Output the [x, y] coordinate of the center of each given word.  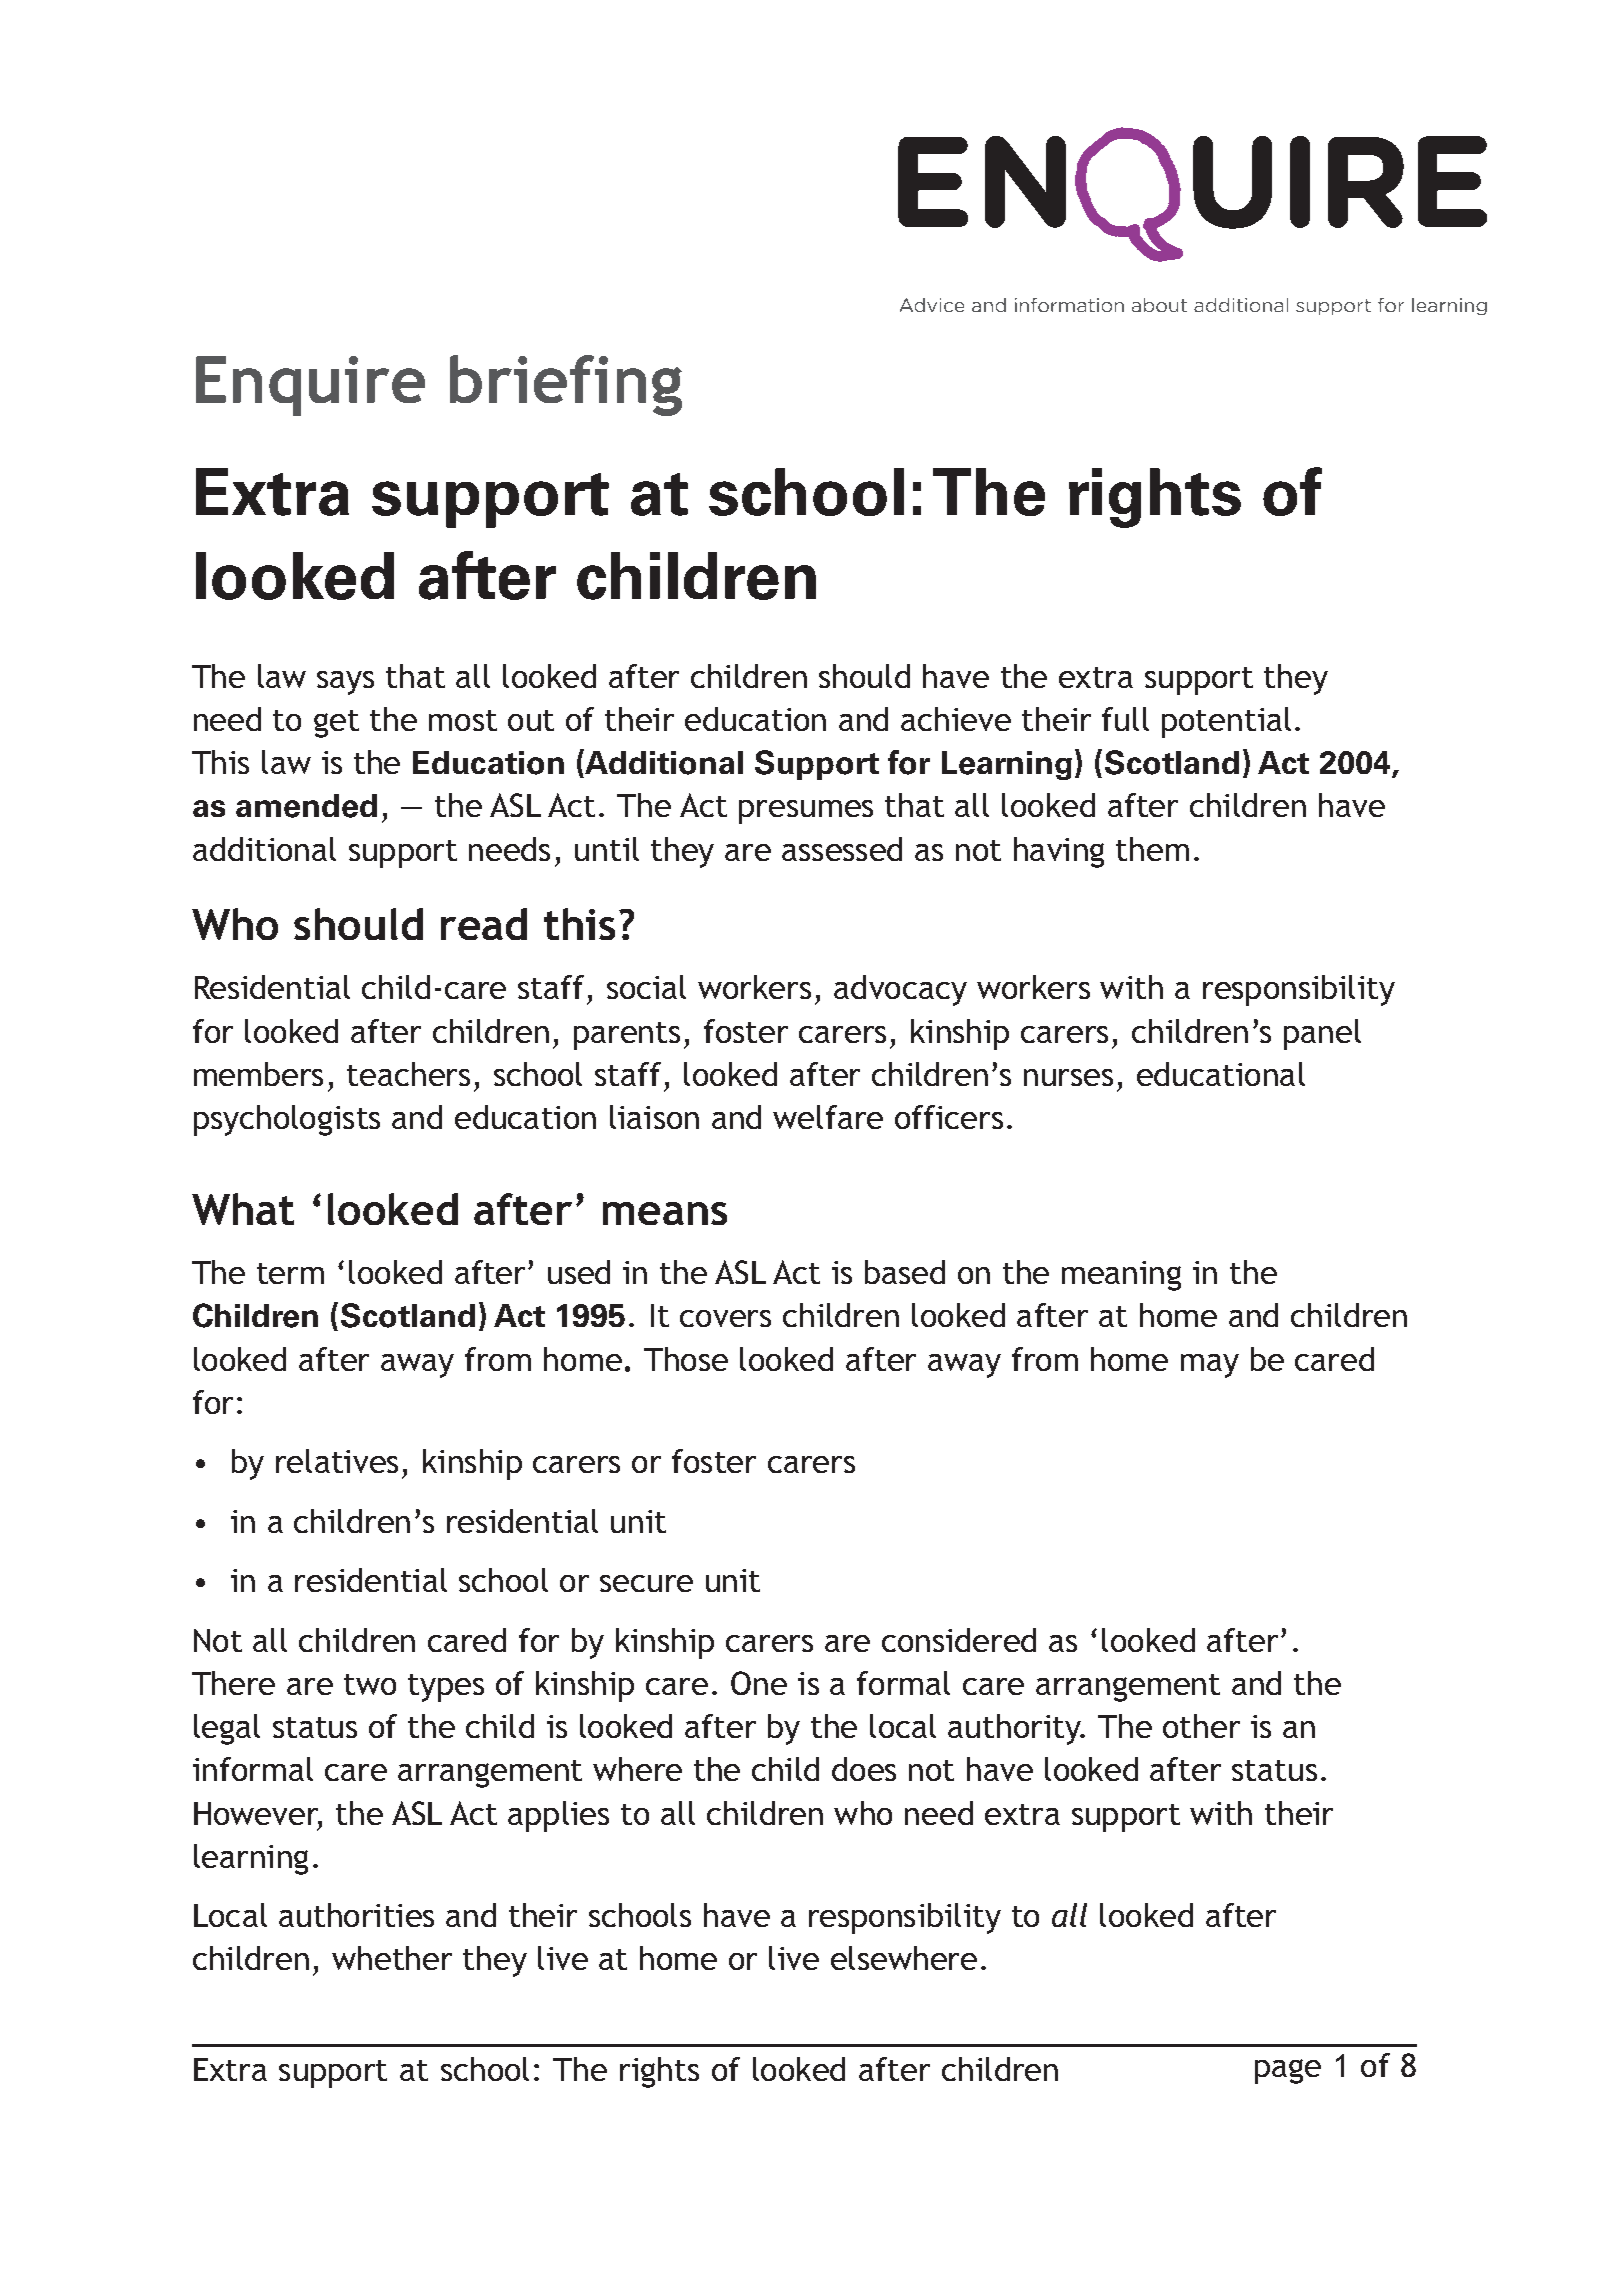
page [1288, 2071]
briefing [566, 385]
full [1125, 719]
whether [392, 1958]
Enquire [310, 386]
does [864, 1769]
